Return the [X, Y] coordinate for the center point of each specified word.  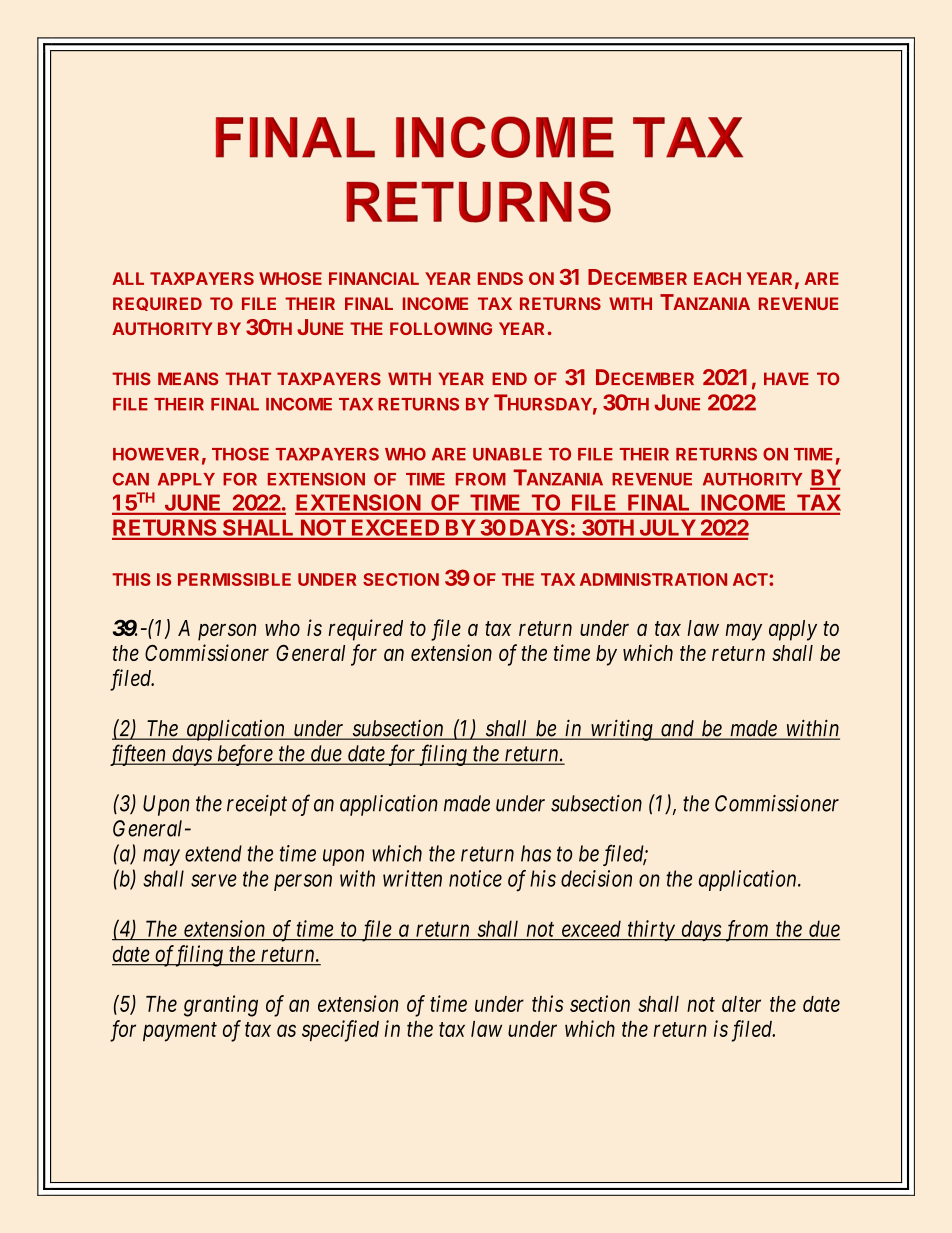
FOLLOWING [441, 328]
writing [621, 730]
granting [221, 1006]
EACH [717, 278]
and [678, 729]
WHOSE [290, 278]
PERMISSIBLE [234, 579]
